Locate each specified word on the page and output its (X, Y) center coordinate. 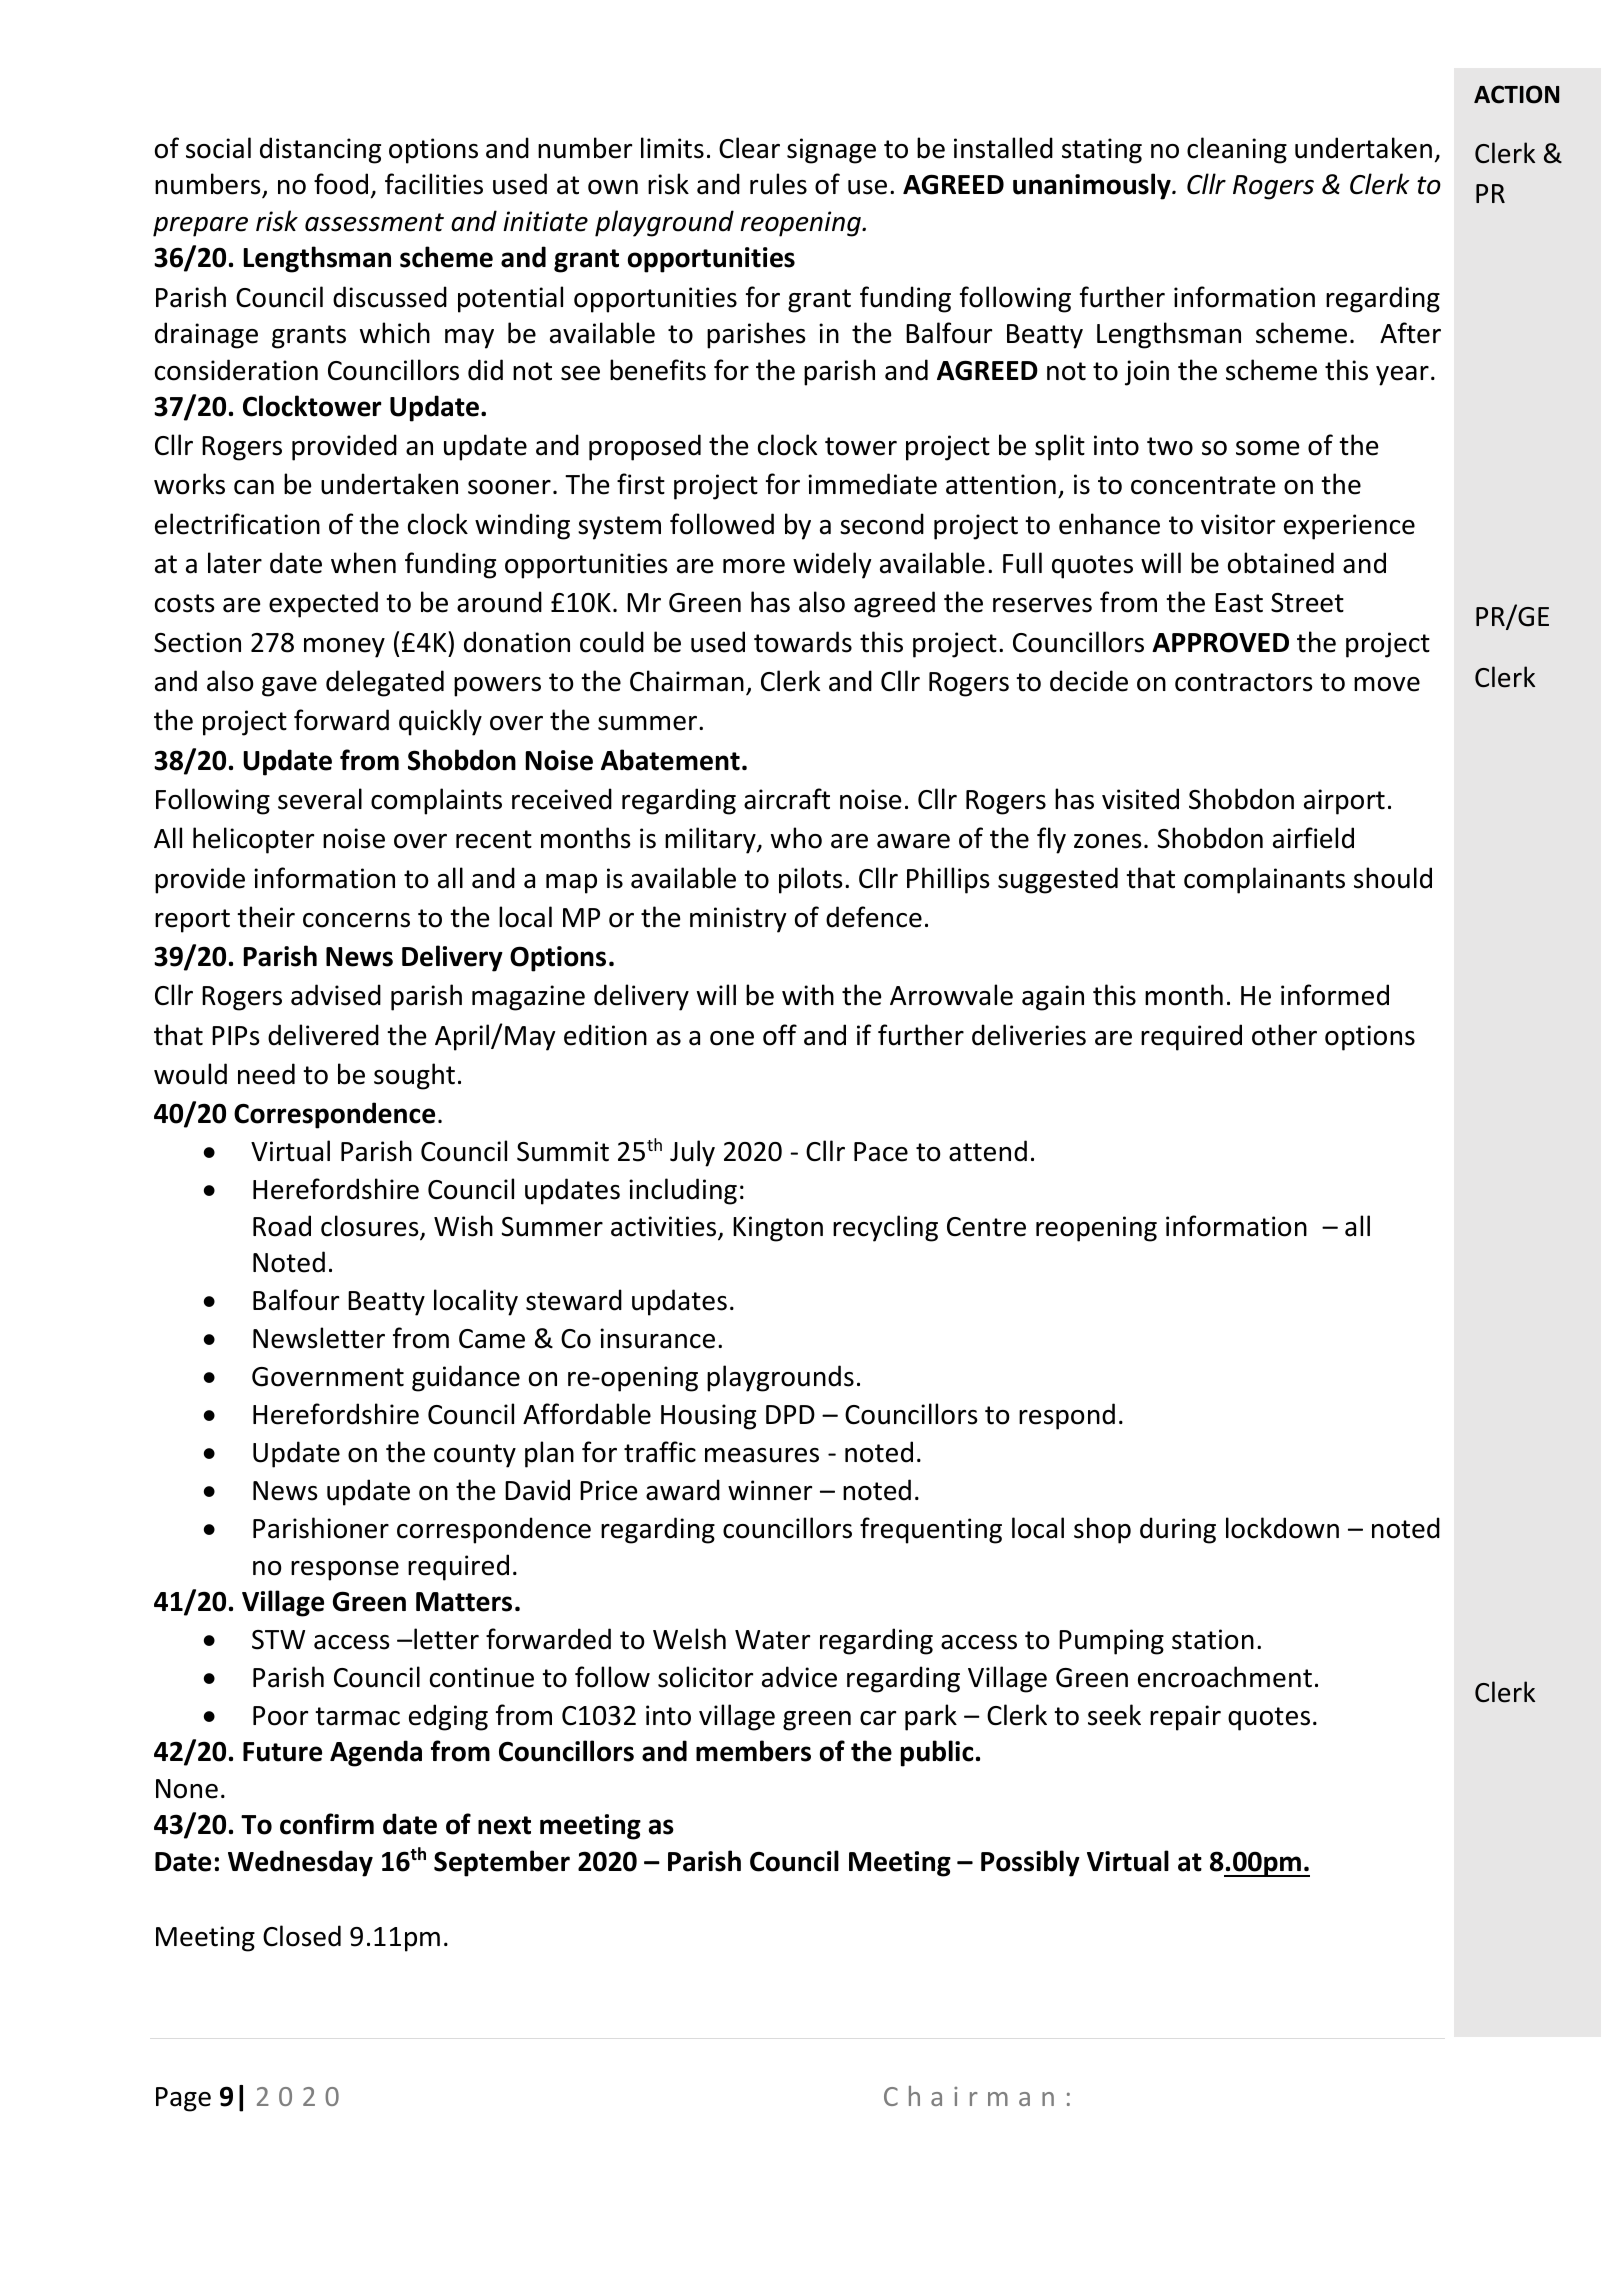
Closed (302, 1936)
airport (1344, 802)
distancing (320, 150)
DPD (790, 1414)
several (320, 799)
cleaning (1237, 150)
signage (831, 151)
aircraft (787, 799)
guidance (466, 1378)
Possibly (1030, 1863)
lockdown (1282, 1528)
